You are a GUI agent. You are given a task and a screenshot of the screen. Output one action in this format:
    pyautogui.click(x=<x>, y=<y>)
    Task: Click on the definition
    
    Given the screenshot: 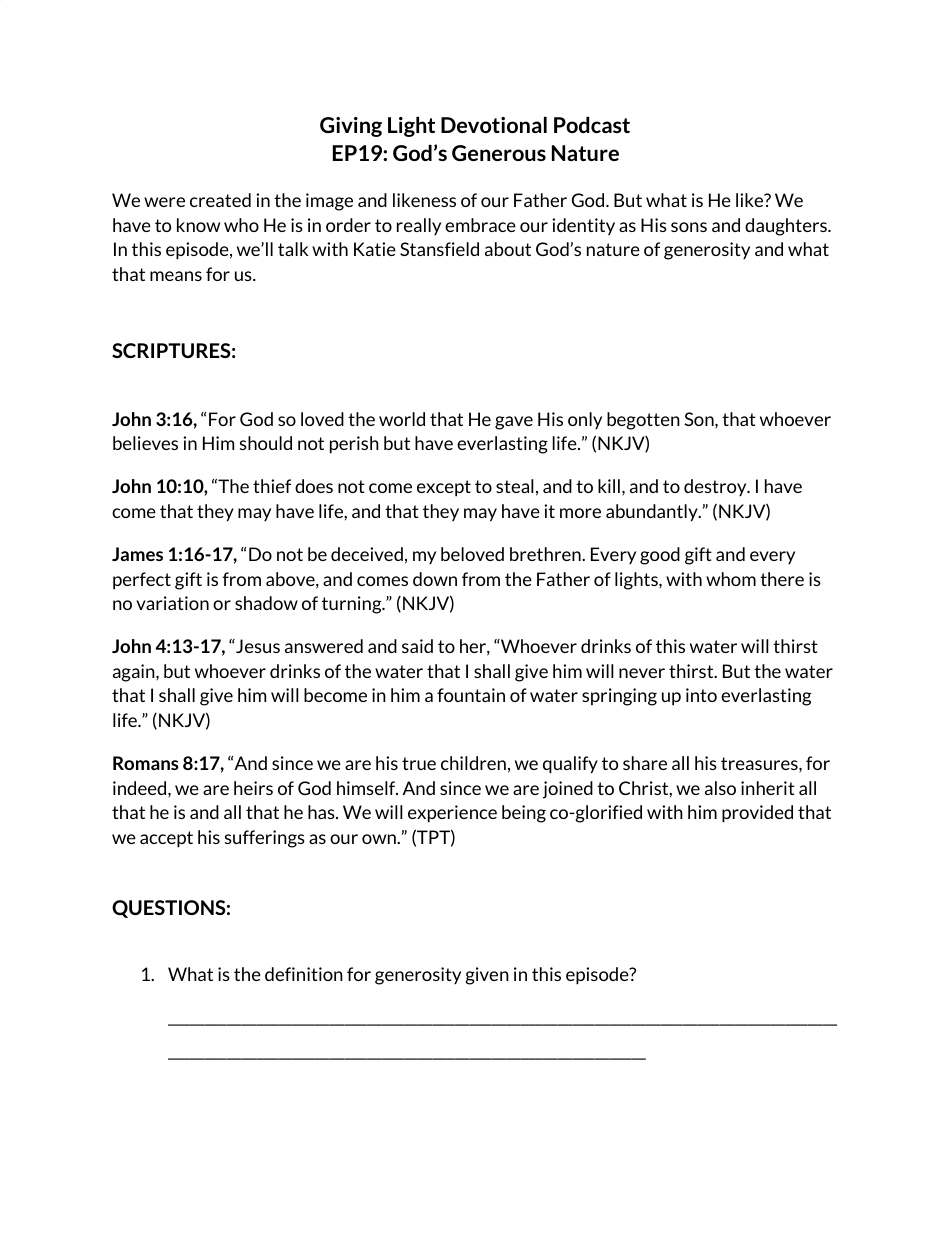 What is the action you would take?
    pyautogui.click(x=304, y=974)
